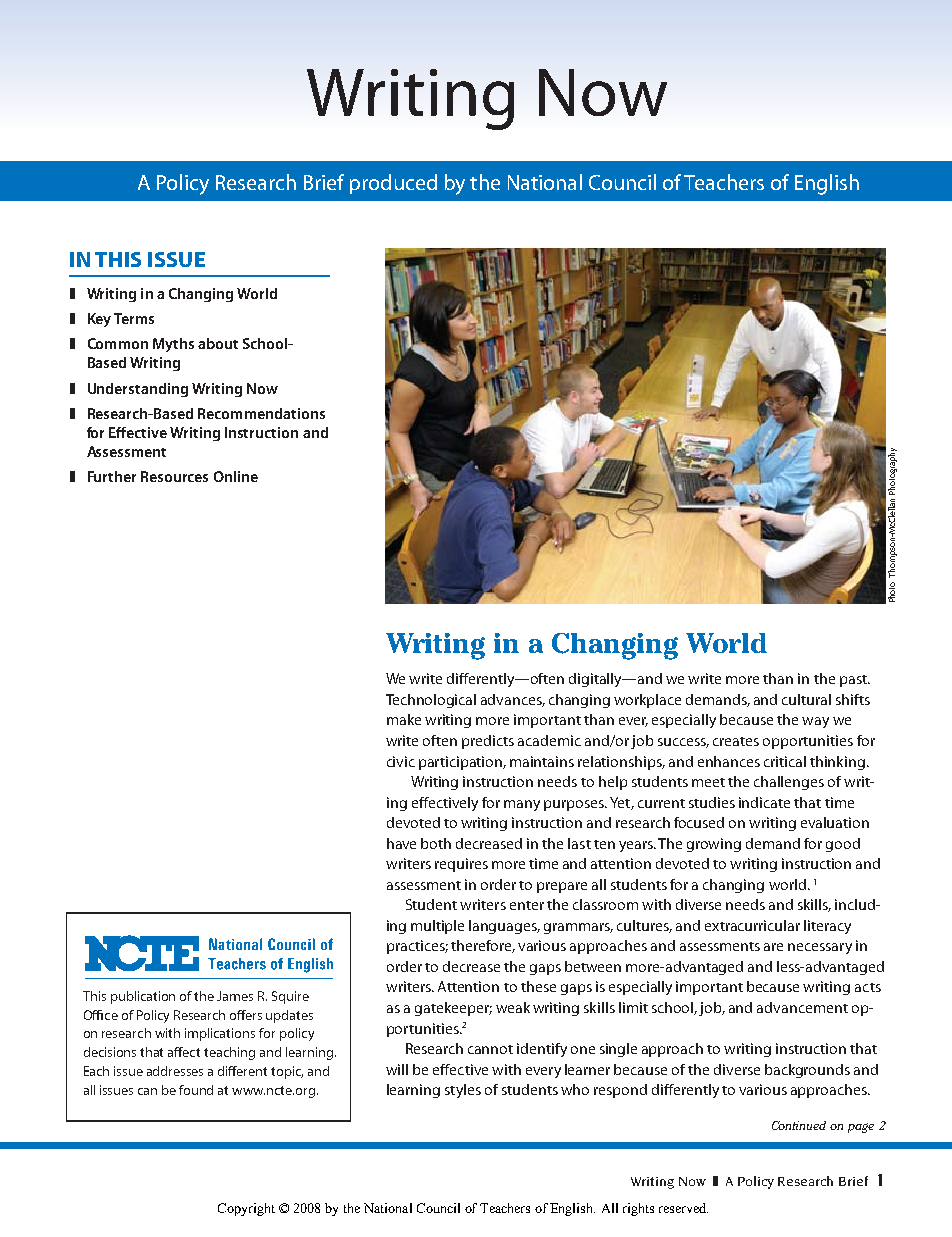 The height and width of the image is (1237, 952). I want to click on extracurricular, so click(752, 925).
